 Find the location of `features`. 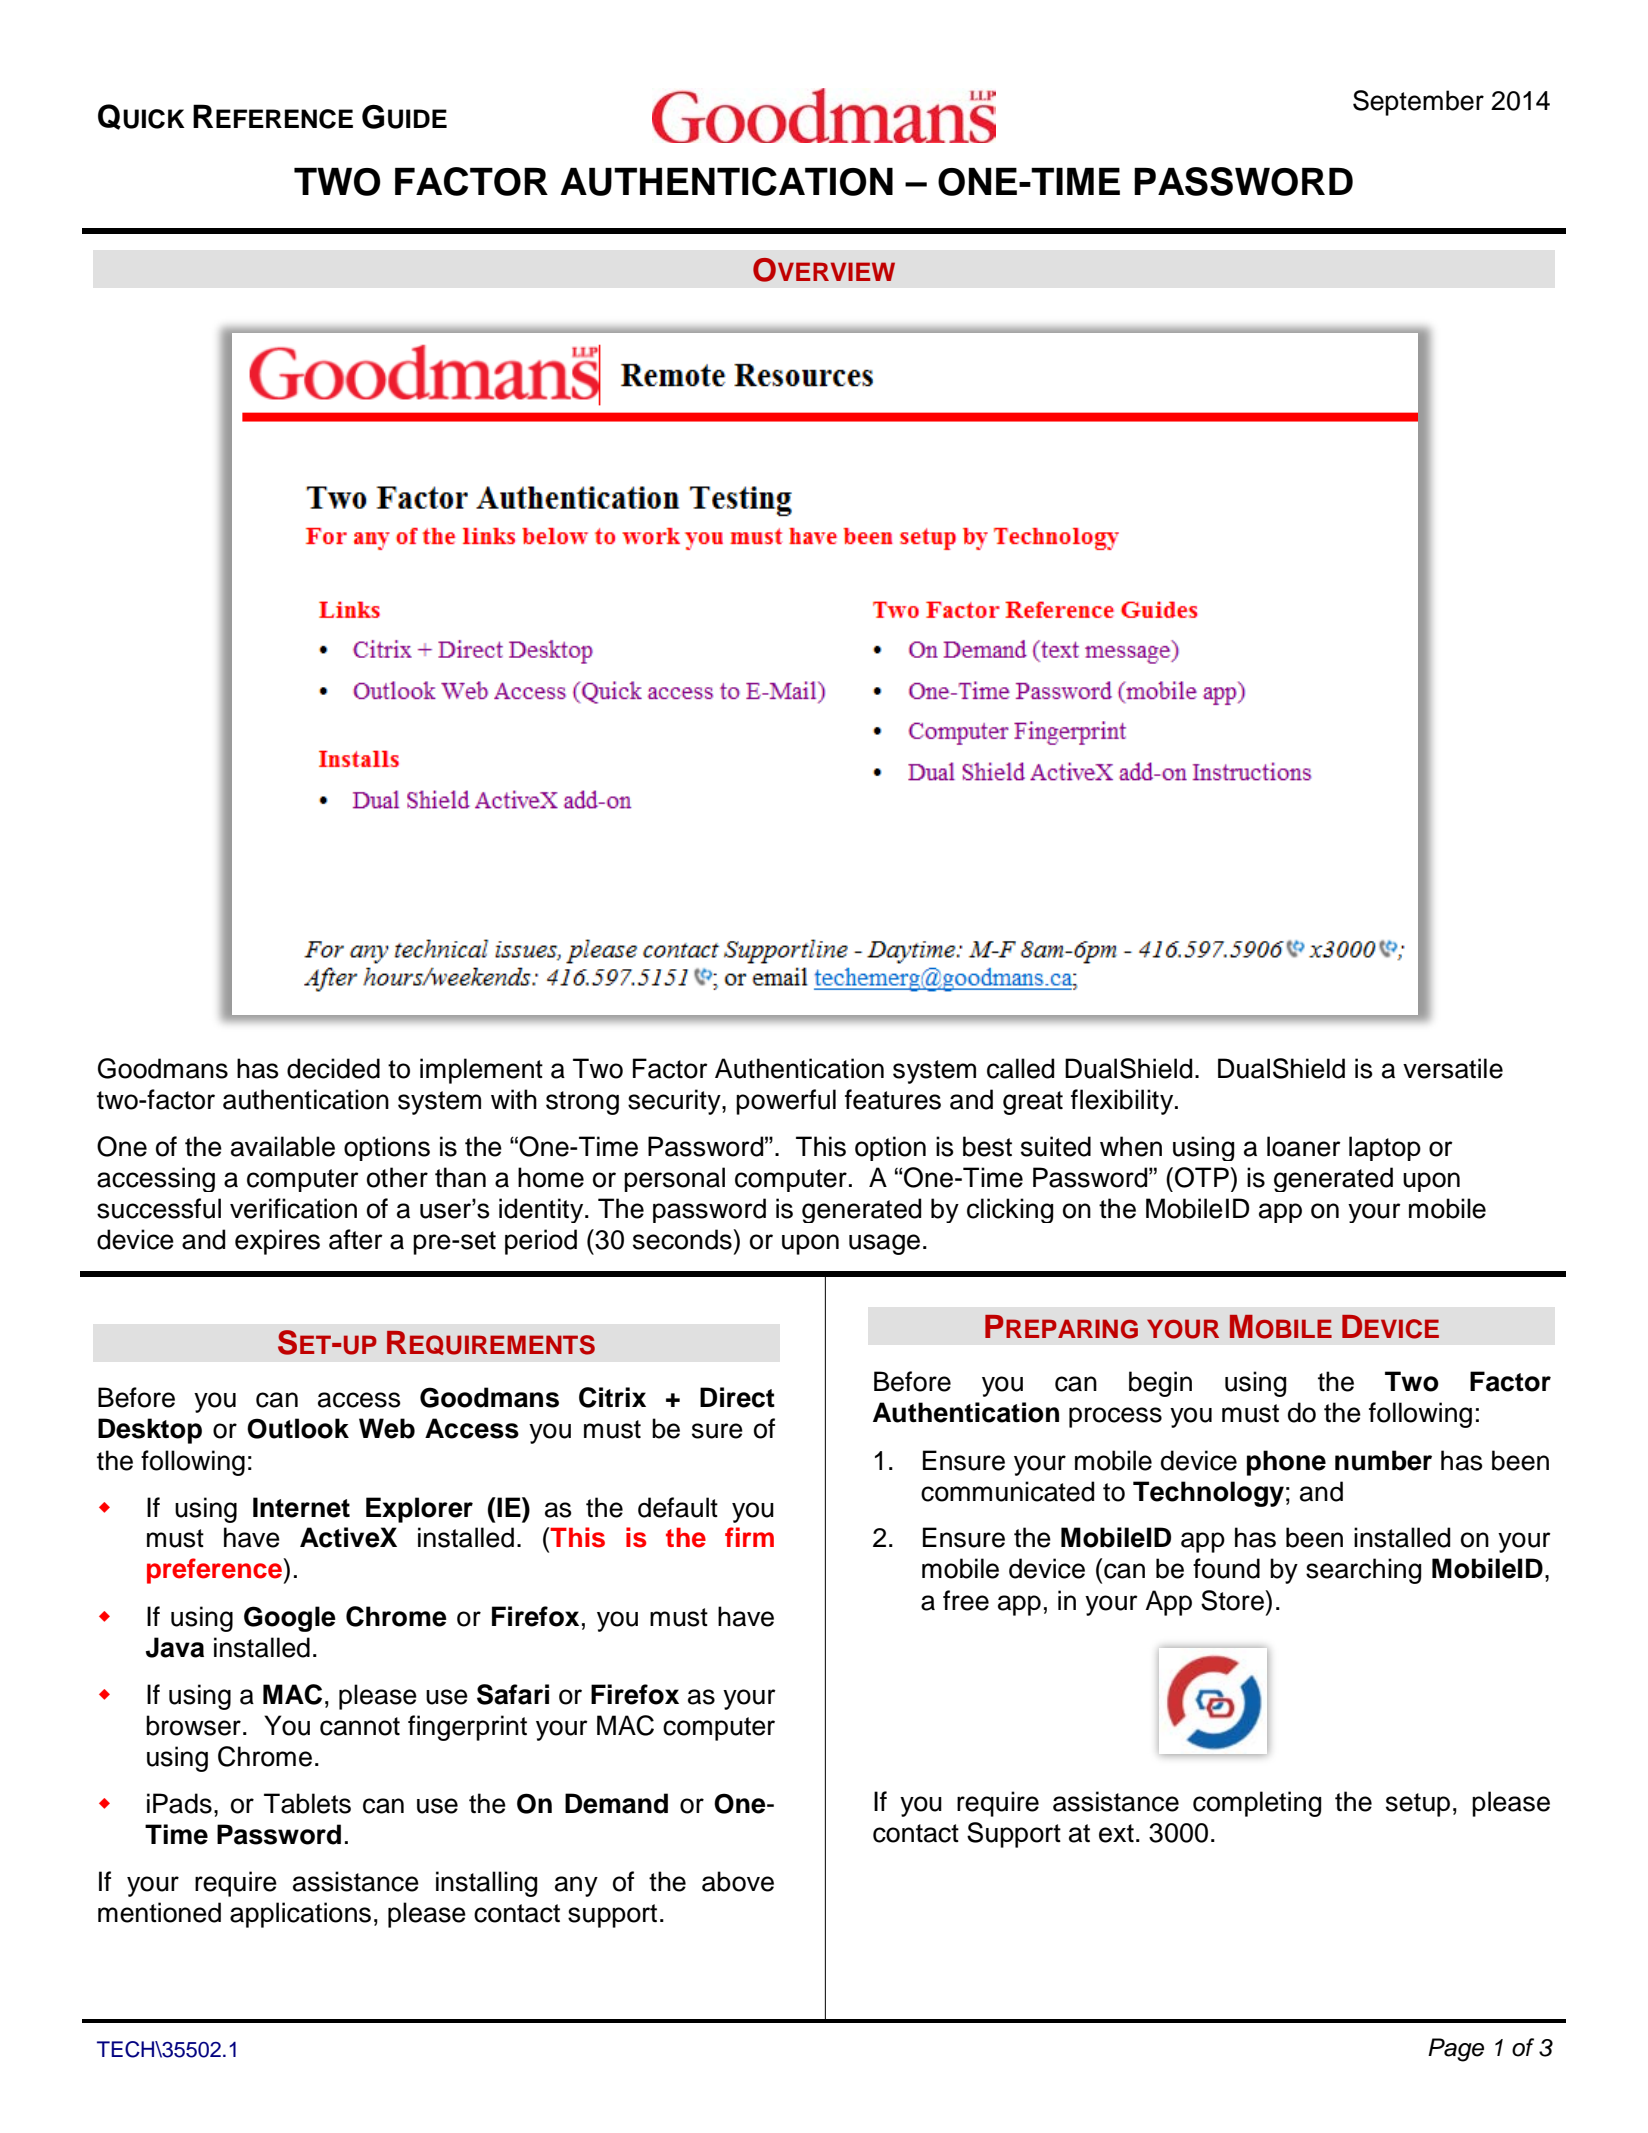

features is located at coordinates (893, 1099).
